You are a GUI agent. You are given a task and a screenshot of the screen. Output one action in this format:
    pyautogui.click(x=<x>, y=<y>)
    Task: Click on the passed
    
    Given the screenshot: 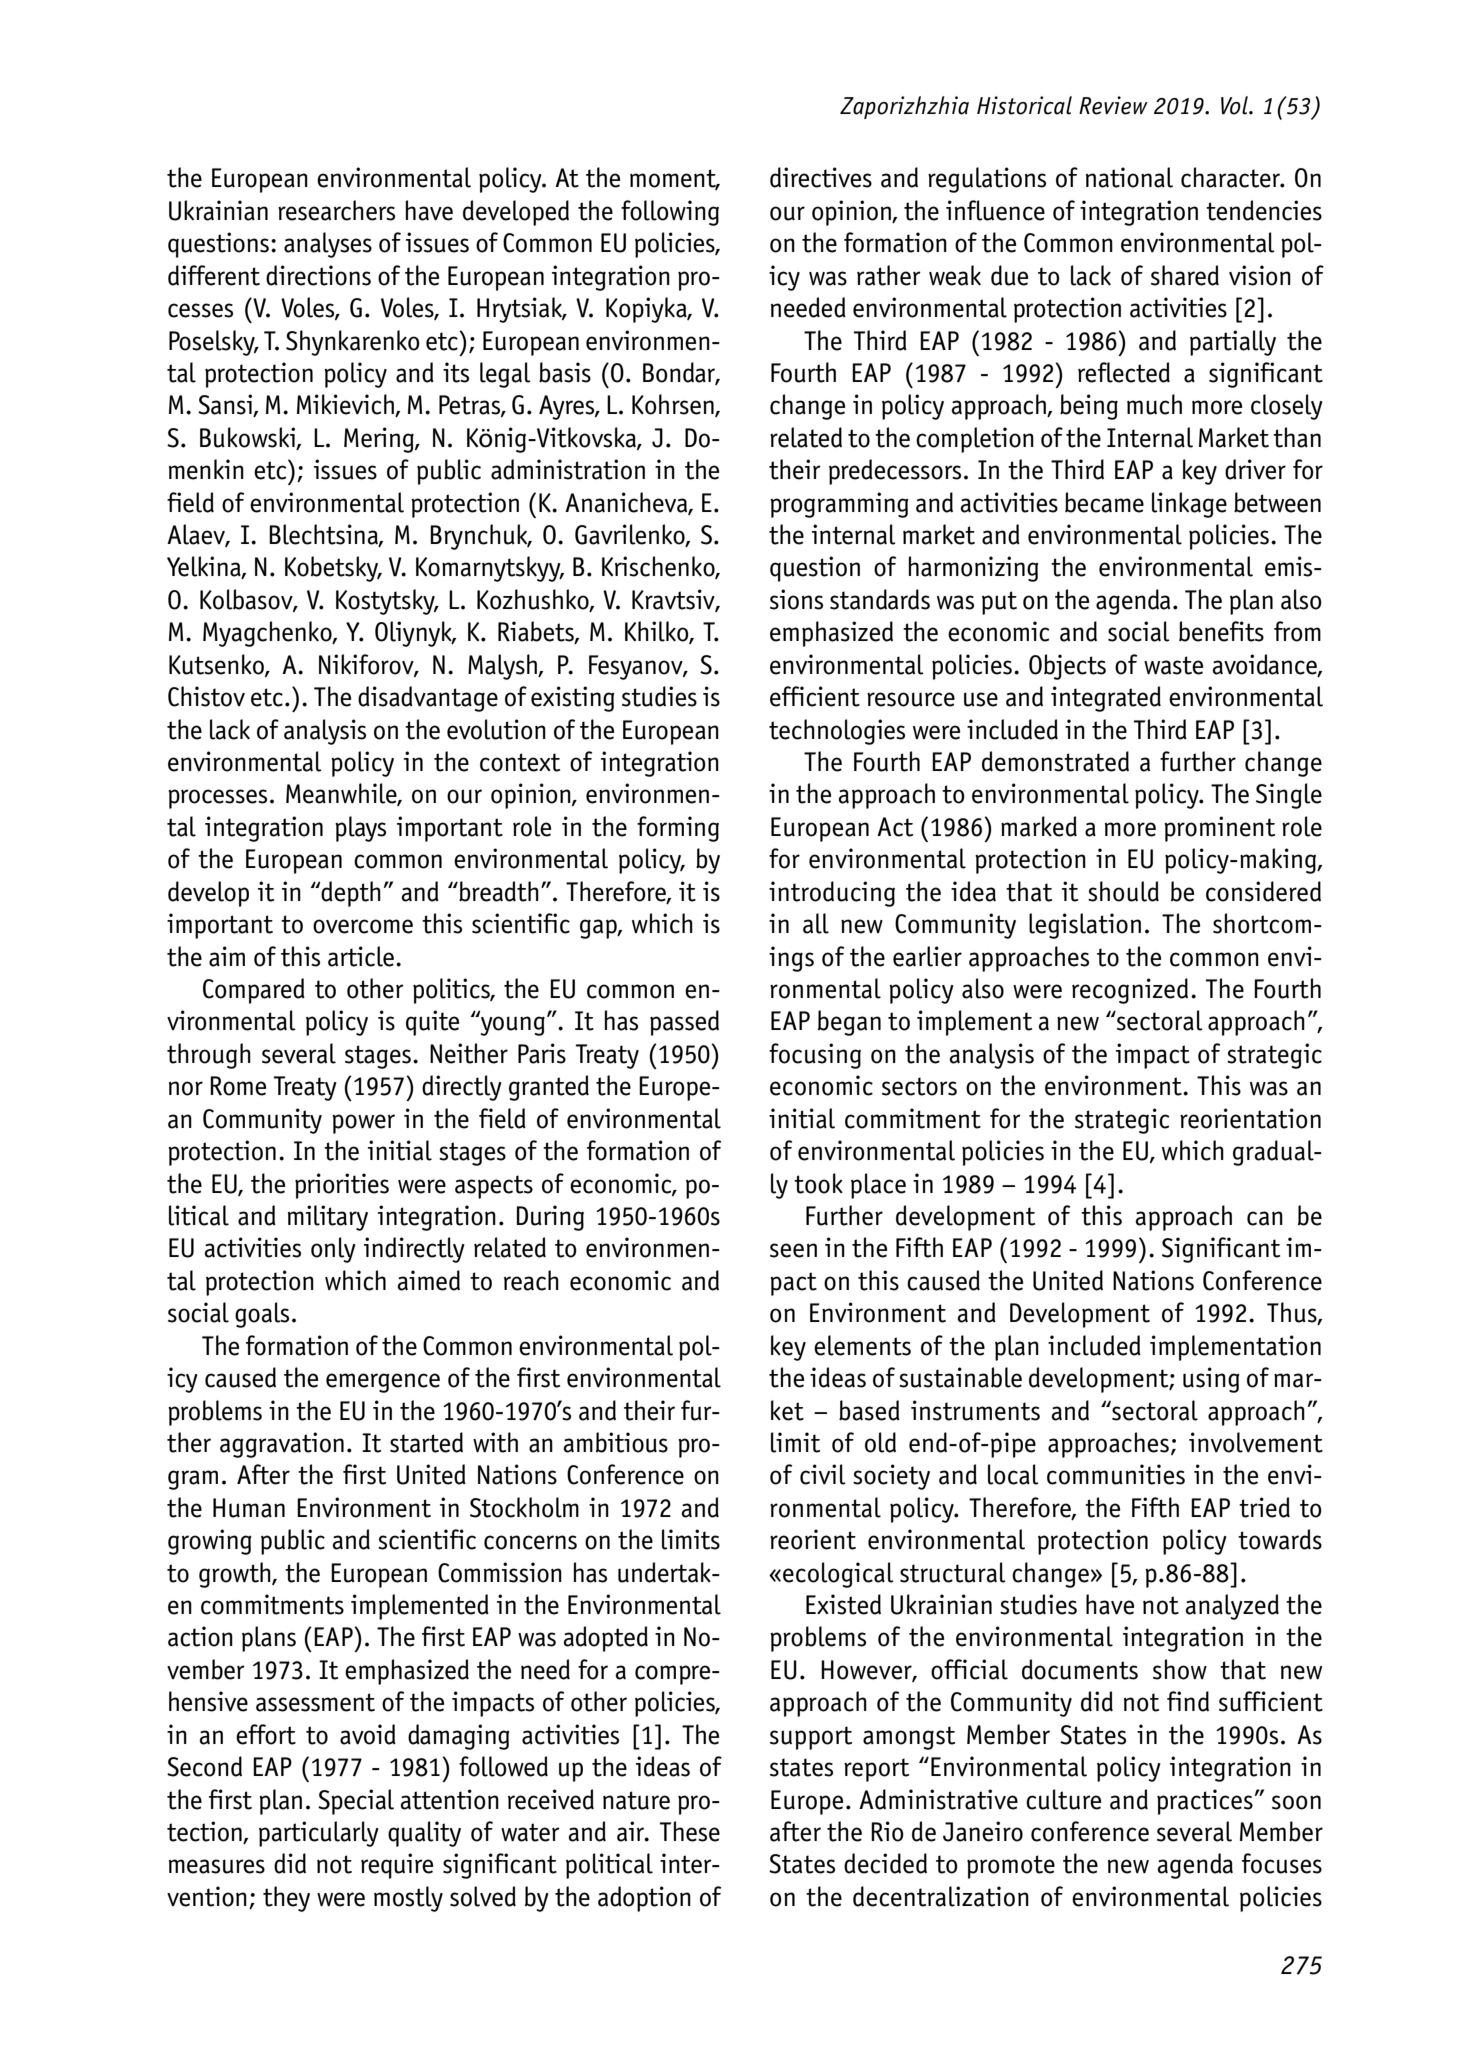 What is the action you would take?
    pyautogui.click(x=684, y=1023)
